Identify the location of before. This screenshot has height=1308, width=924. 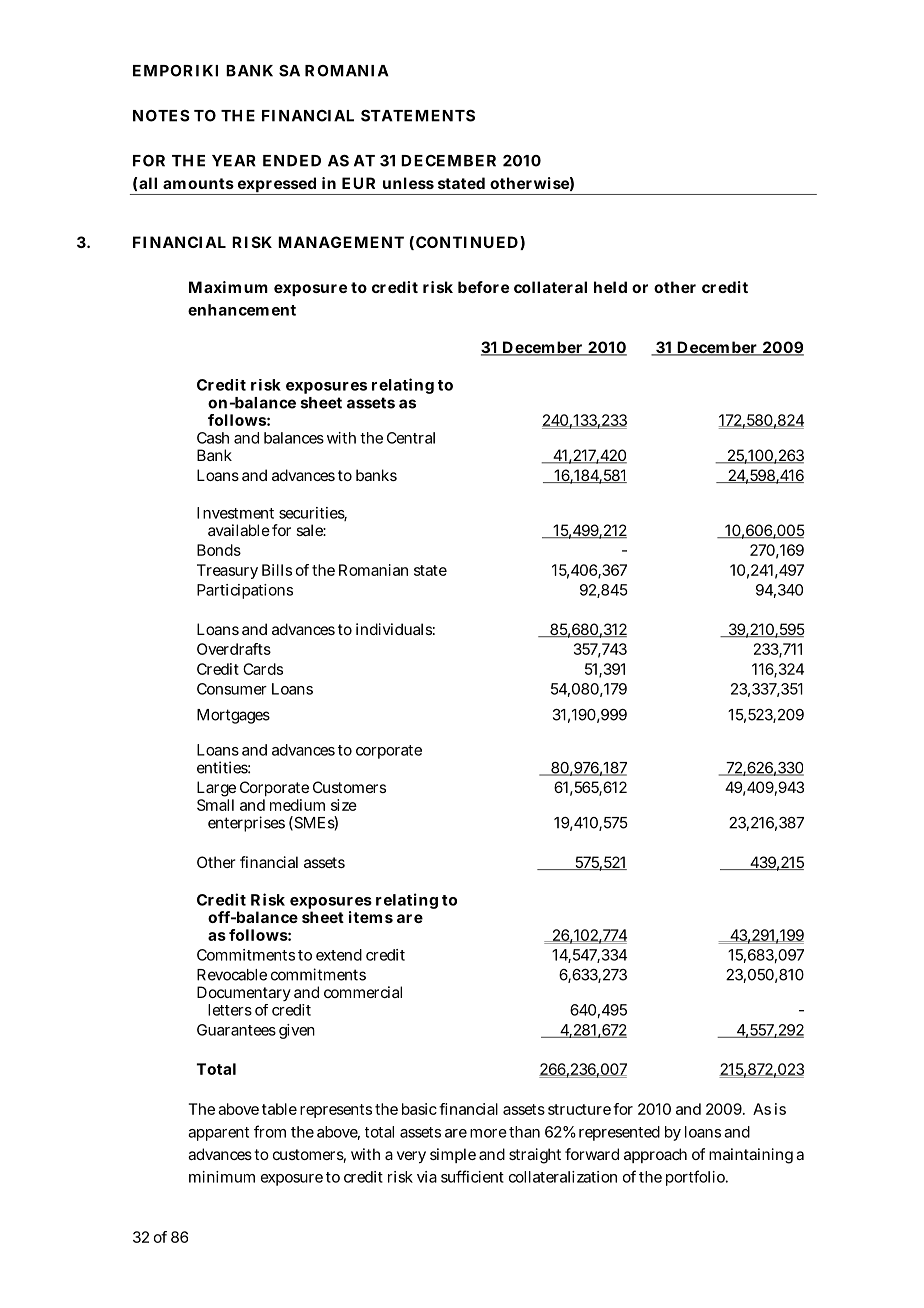
(483, 287).
